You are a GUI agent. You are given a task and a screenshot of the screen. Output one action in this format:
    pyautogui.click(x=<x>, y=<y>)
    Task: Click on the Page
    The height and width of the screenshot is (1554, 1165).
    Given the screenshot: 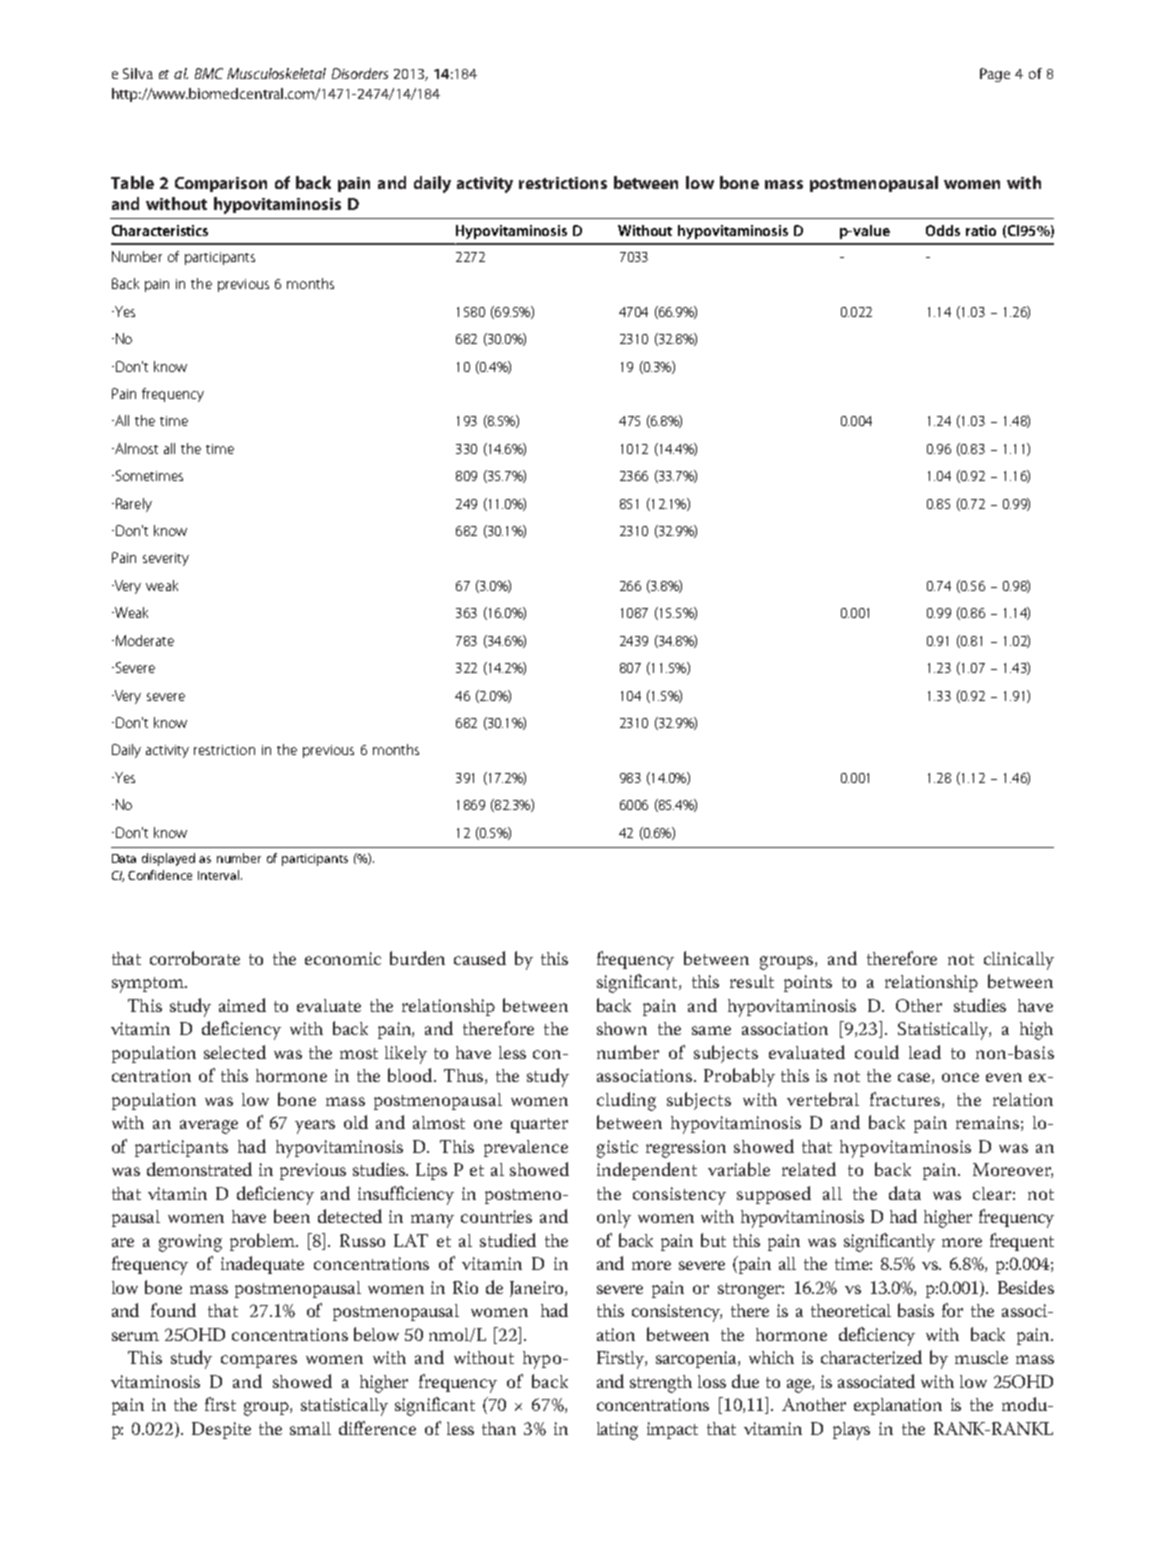 What is the action you would take?
    pyautogui.click(x=995, y=75)
